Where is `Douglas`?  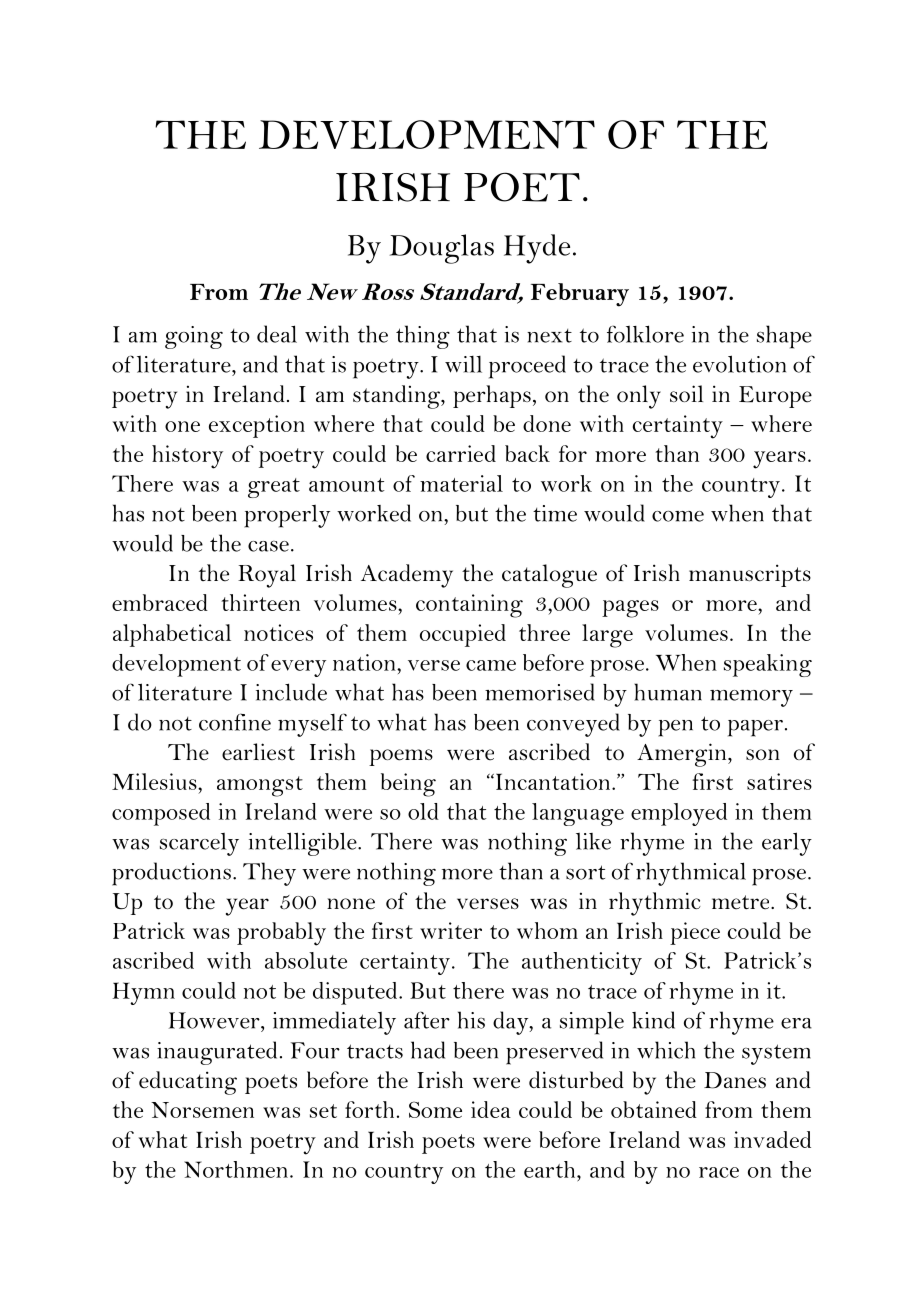
Douglas is located at coordinates (442, 249).
